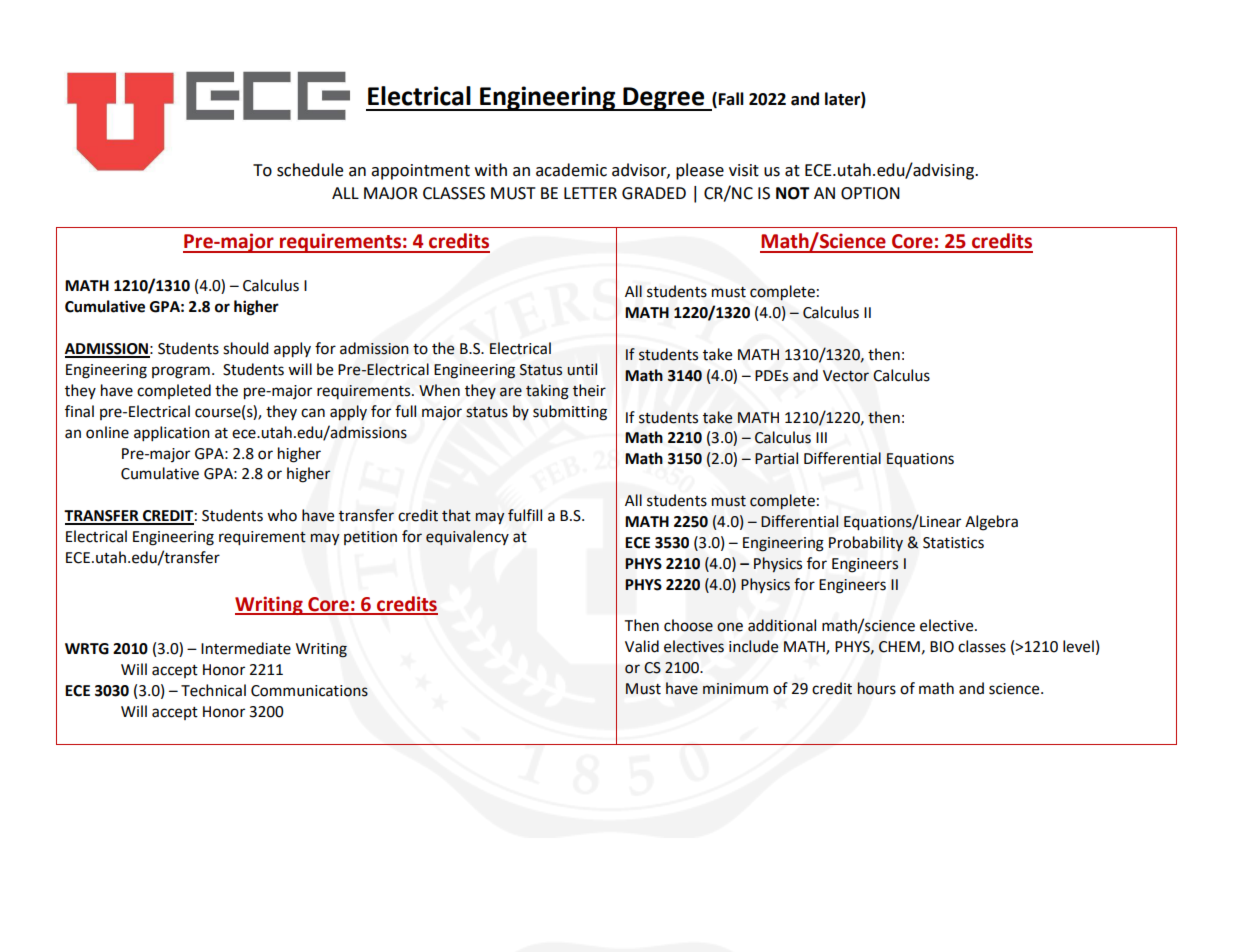  What do you see at coordinates (642, 646) in the screenshot?
I see `Valid` at bounding box center [642, 646].
